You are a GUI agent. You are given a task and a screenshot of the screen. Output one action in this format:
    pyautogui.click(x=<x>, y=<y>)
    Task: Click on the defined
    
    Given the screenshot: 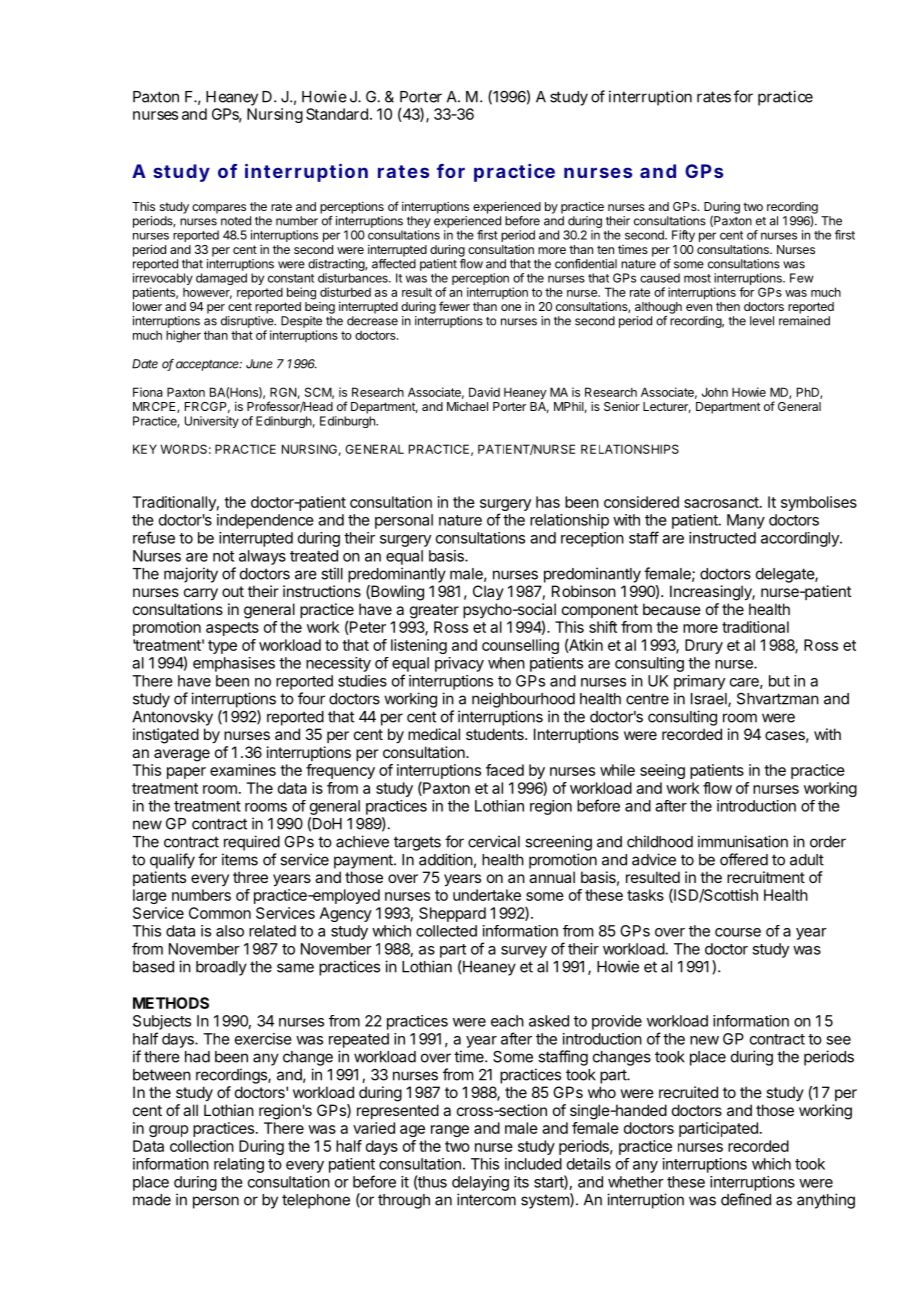 What is the action you would take?
    pyautogui.click(x=746, y=1199)
